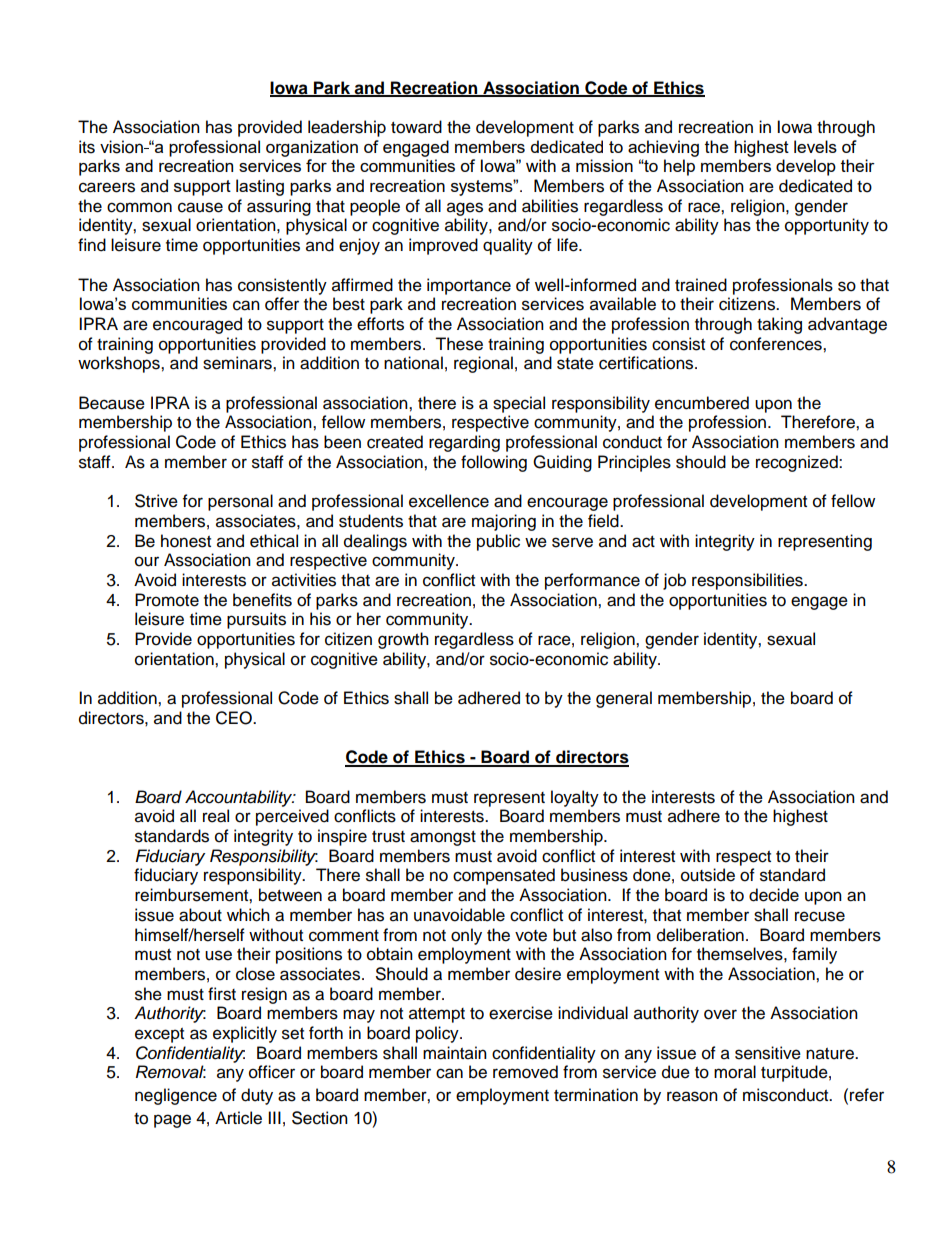 This page has width=952, height=1233. Describe the element at coordinates (416, 127) in the page. I see `toward` at that location.
